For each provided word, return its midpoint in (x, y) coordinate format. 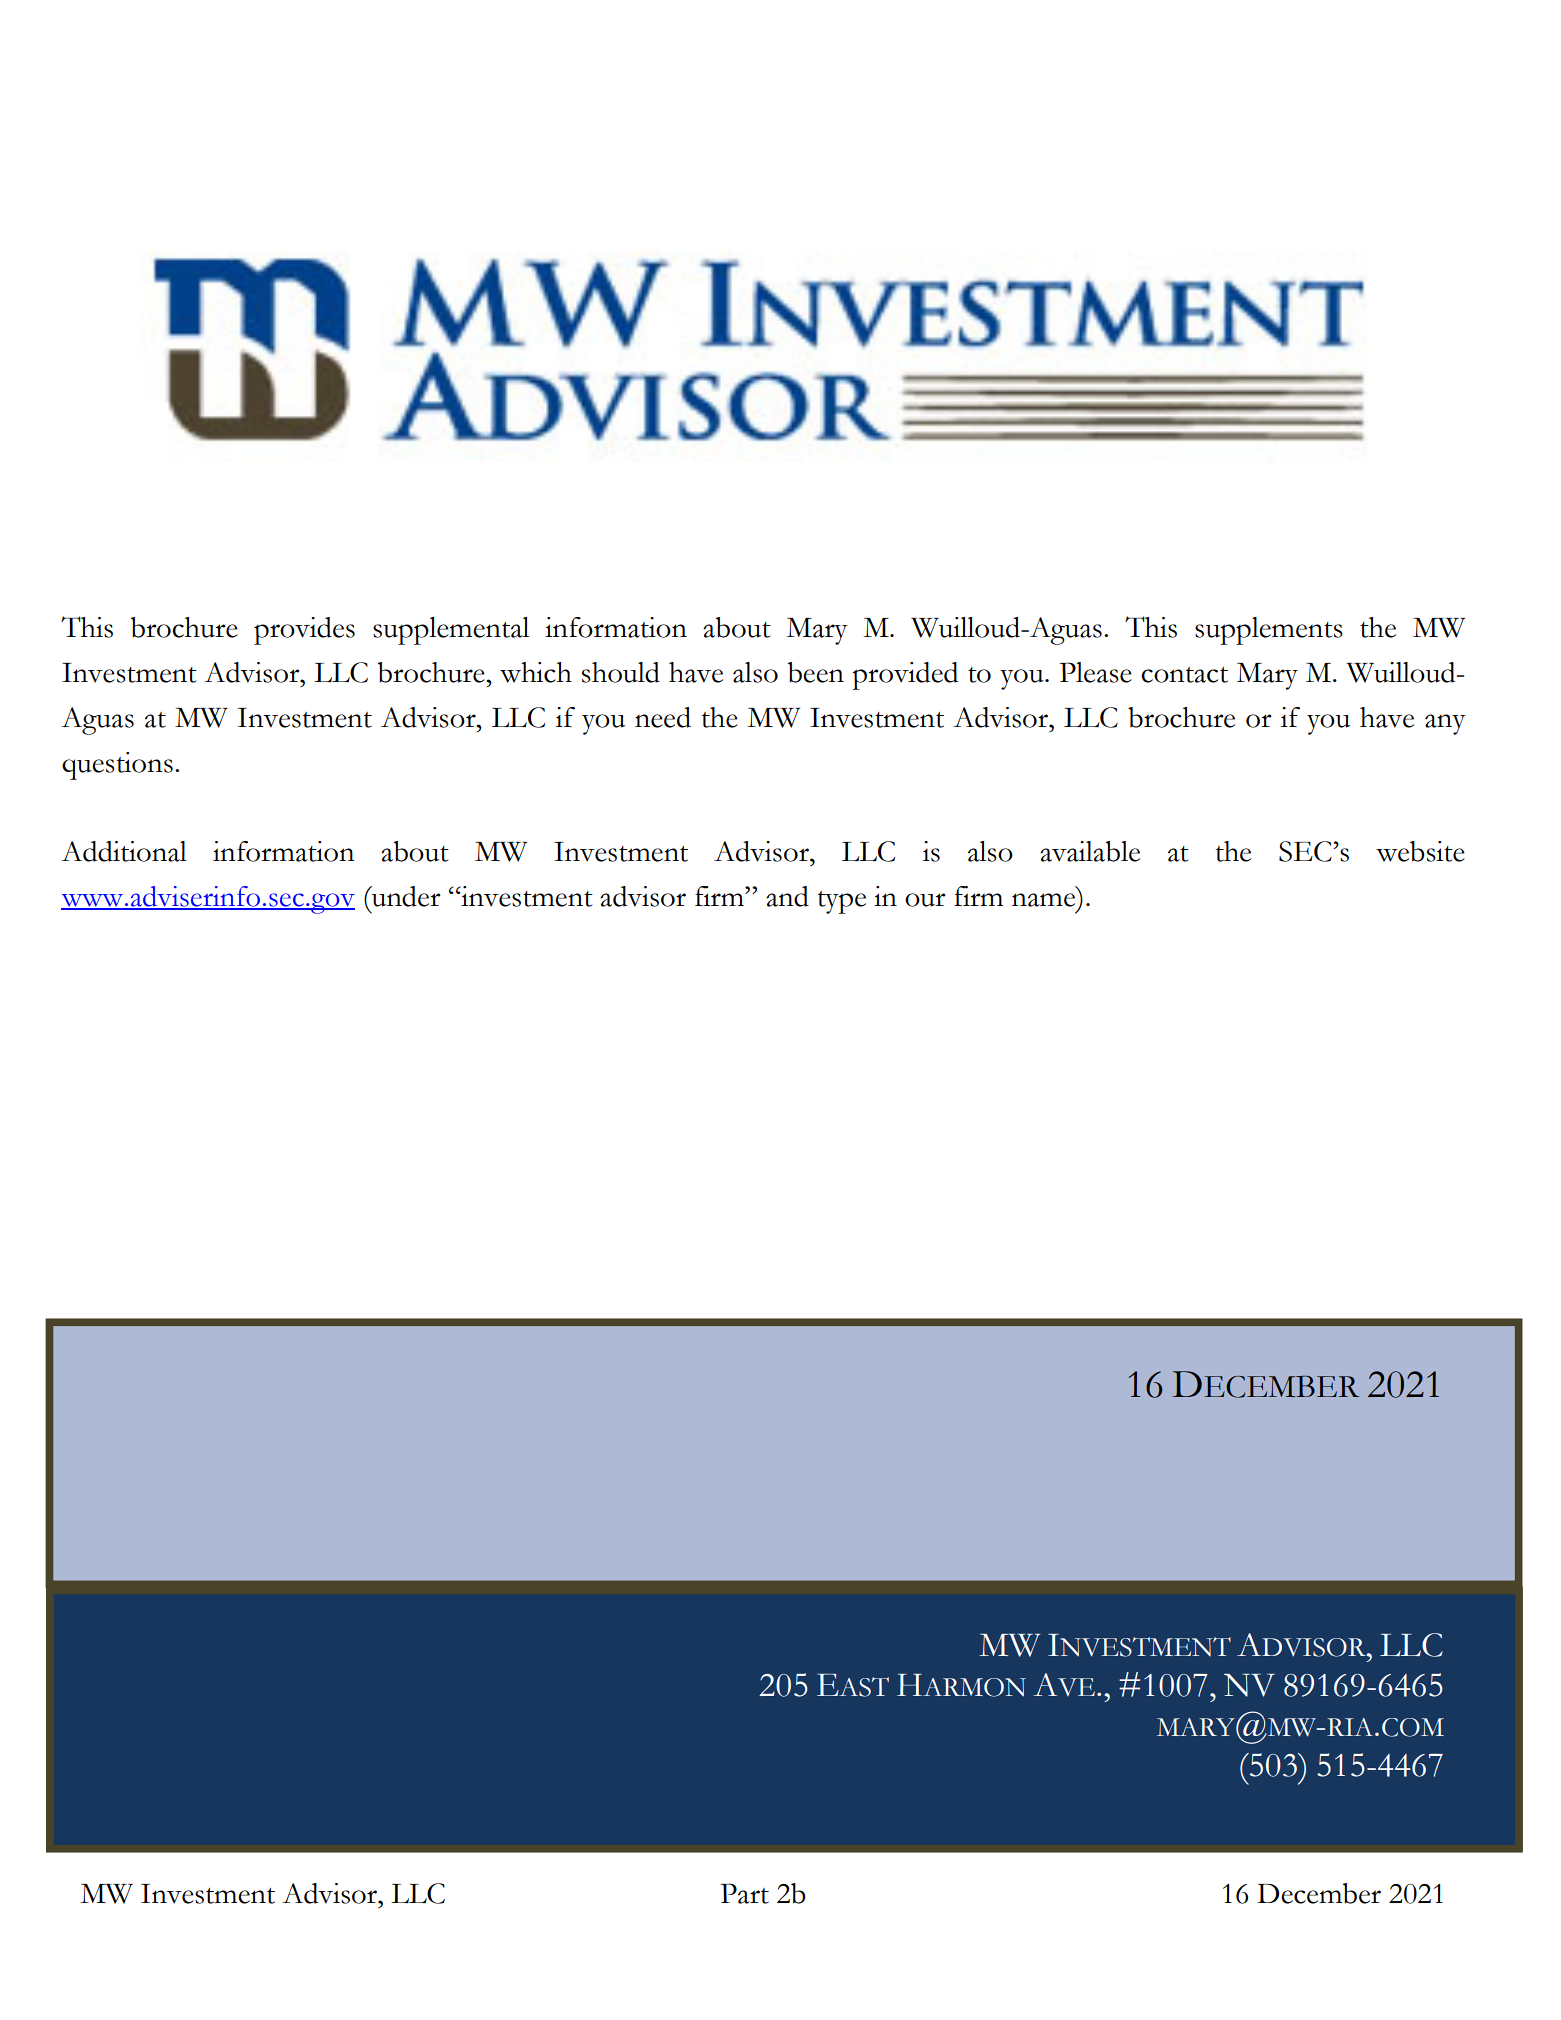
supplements (1269, 631)
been (816, 672)
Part (745, 1893)
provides (304, 631)
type (842, 902)
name (1043, 900)
